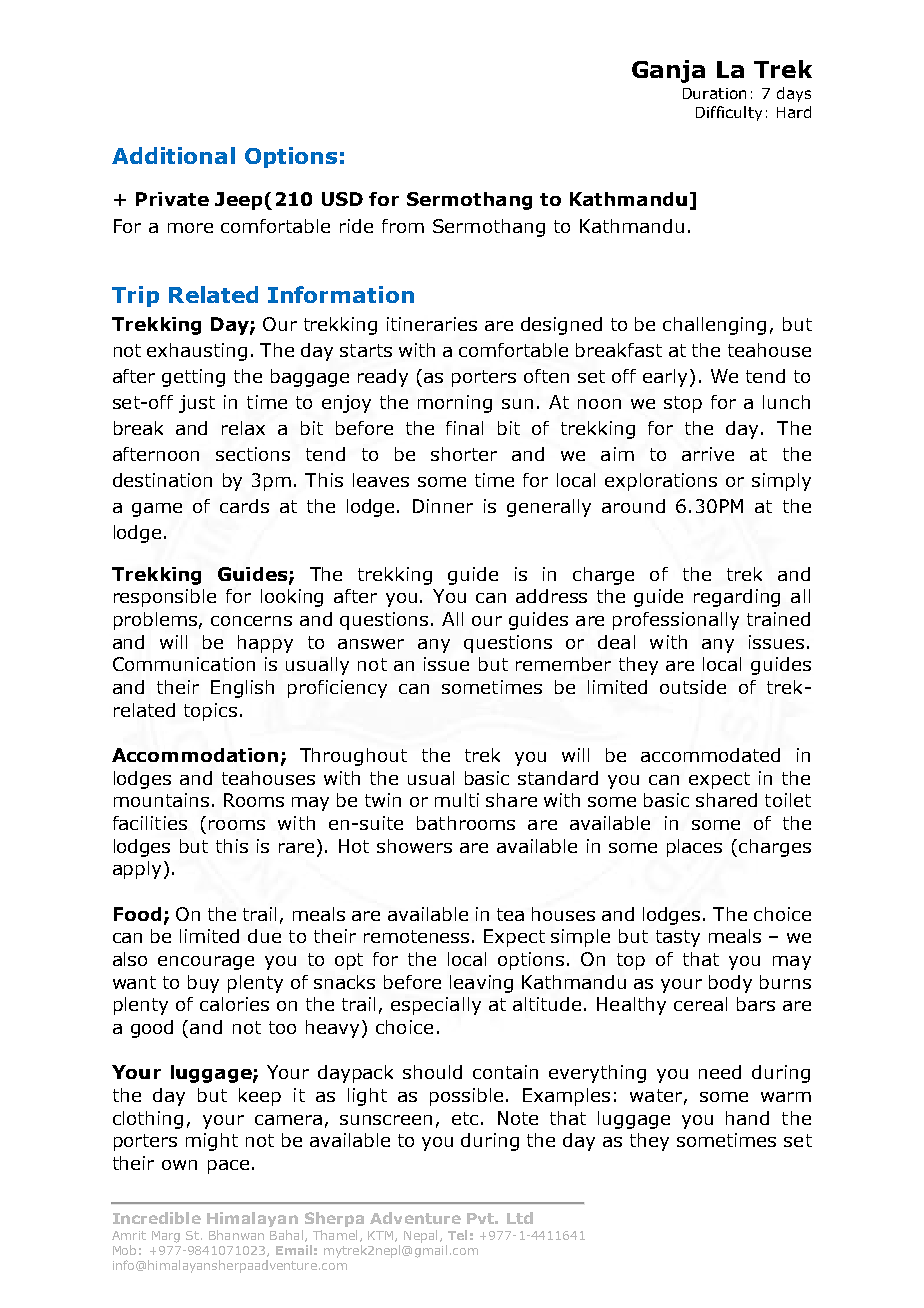 Image resolution: width=924 pixels, height=1308 pixels. Describe the element at coordinates (193, 378) in the image. I see `getting` at that location.
